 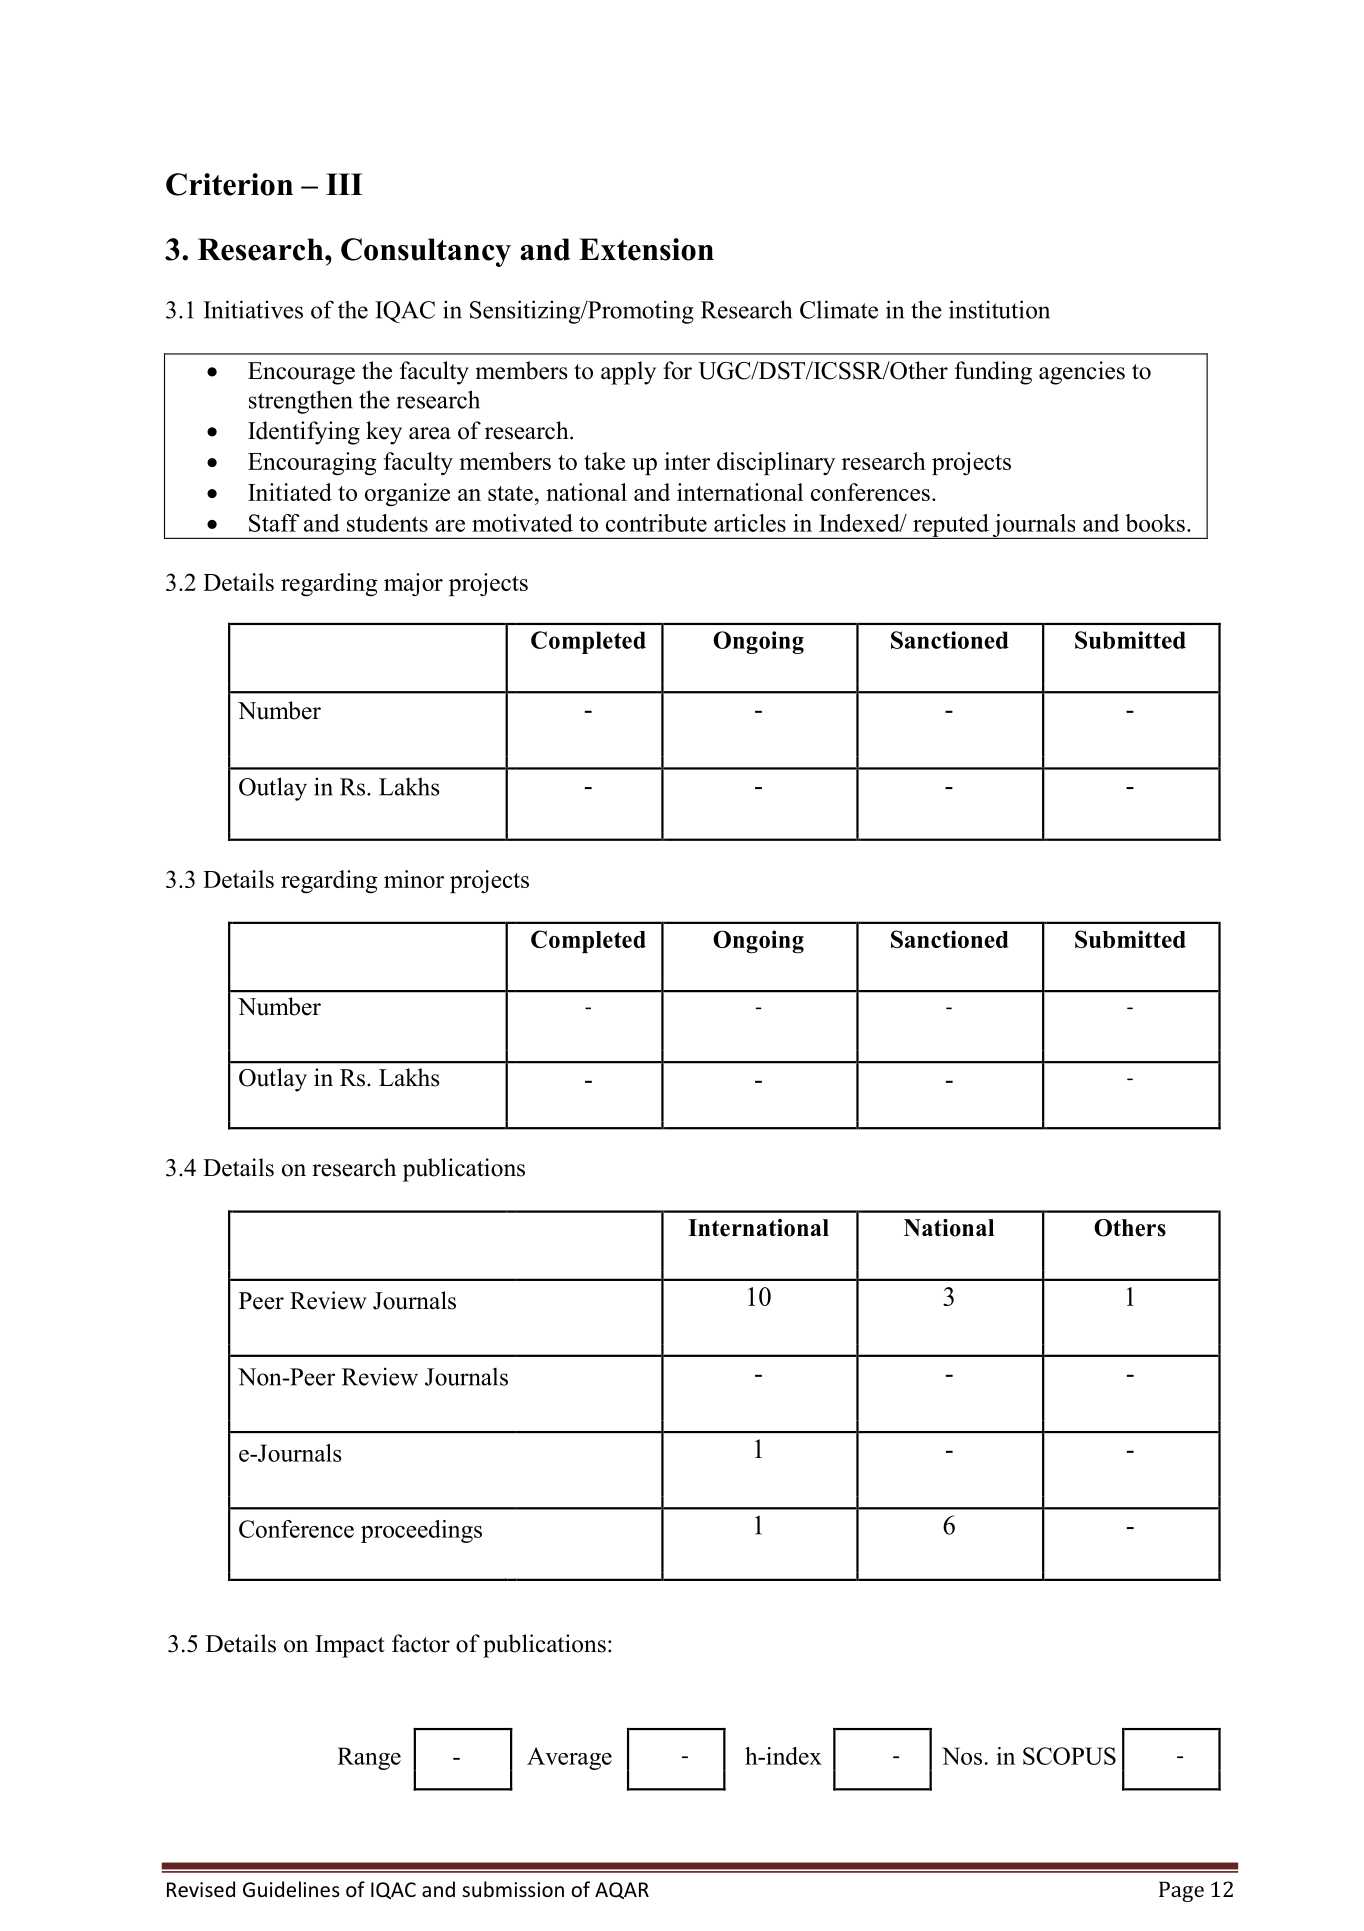 I want to click on reputed, so click(x=951, y=526).
